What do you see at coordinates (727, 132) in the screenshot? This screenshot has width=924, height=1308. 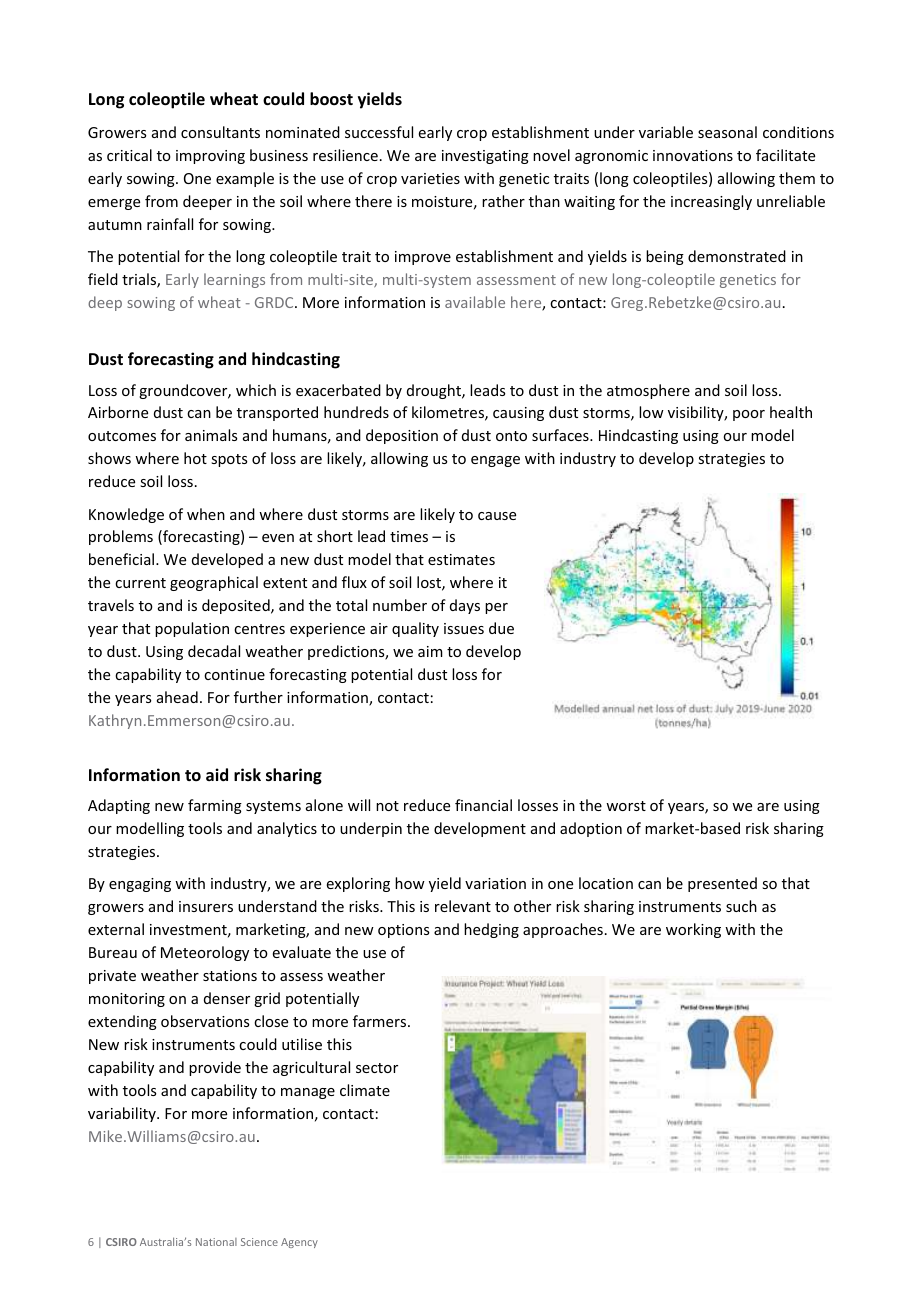 I see `seasonal` at bounding box center [727, 132].
